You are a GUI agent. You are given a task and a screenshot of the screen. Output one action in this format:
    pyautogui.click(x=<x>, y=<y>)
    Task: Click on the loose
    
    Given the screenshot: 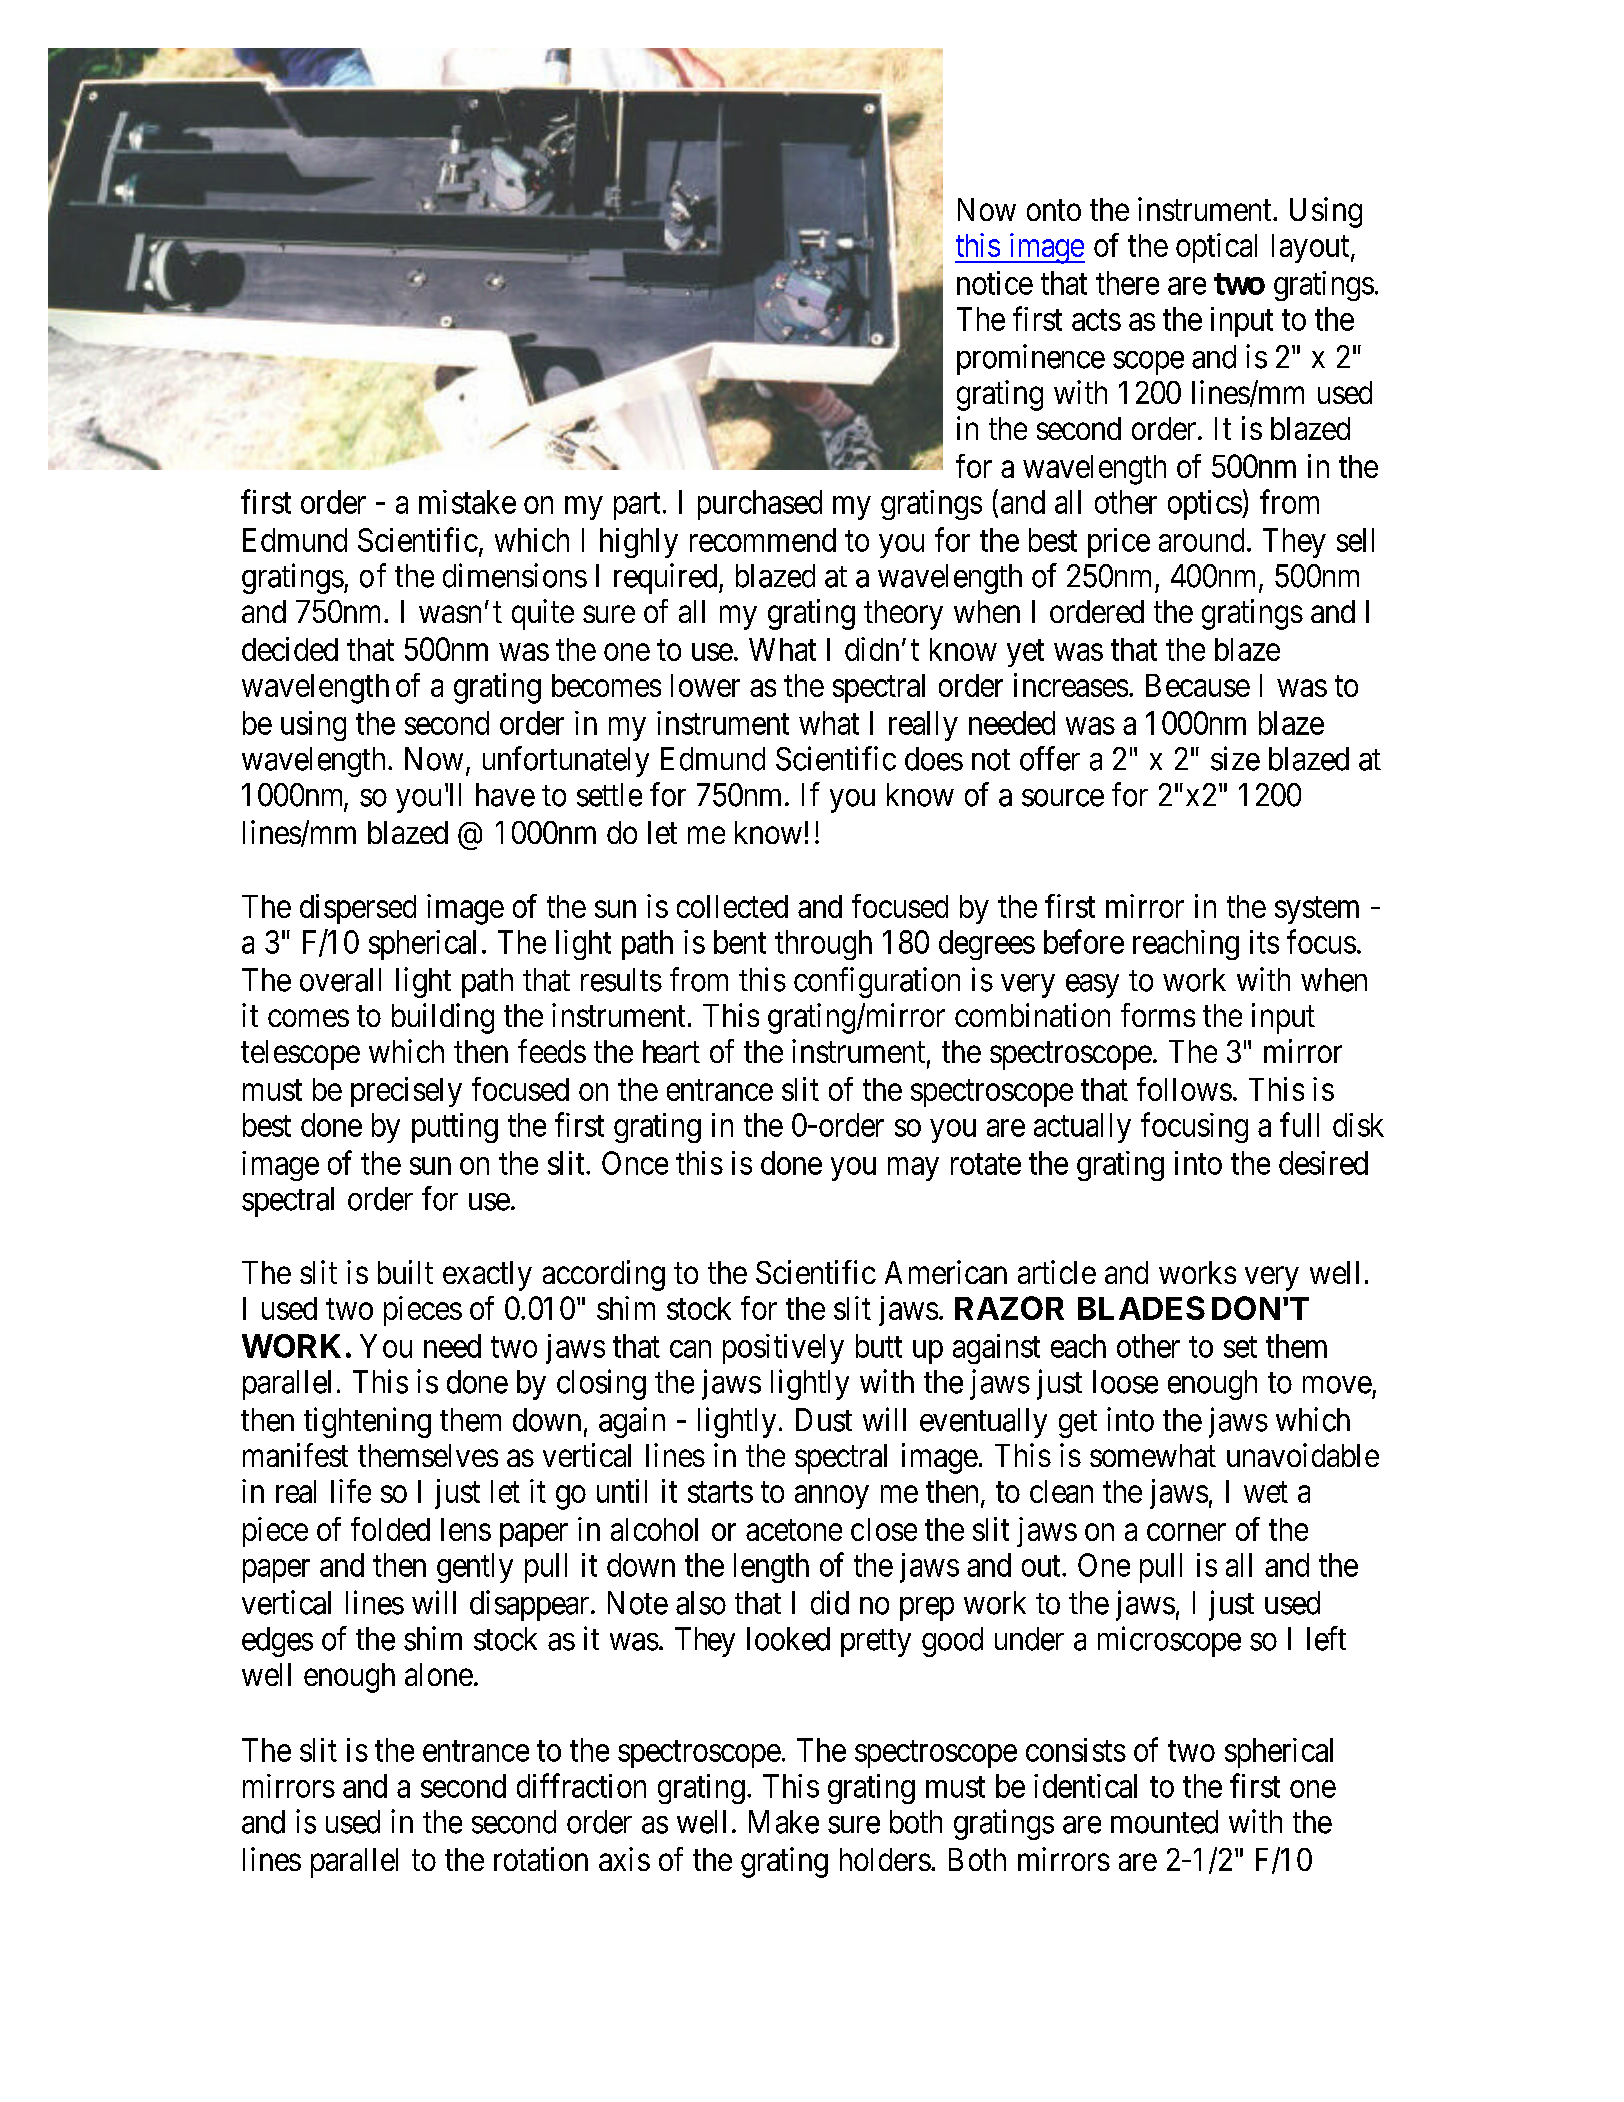 What is the action you would take?
    pyautogui.click(x=1125, y=1382)
